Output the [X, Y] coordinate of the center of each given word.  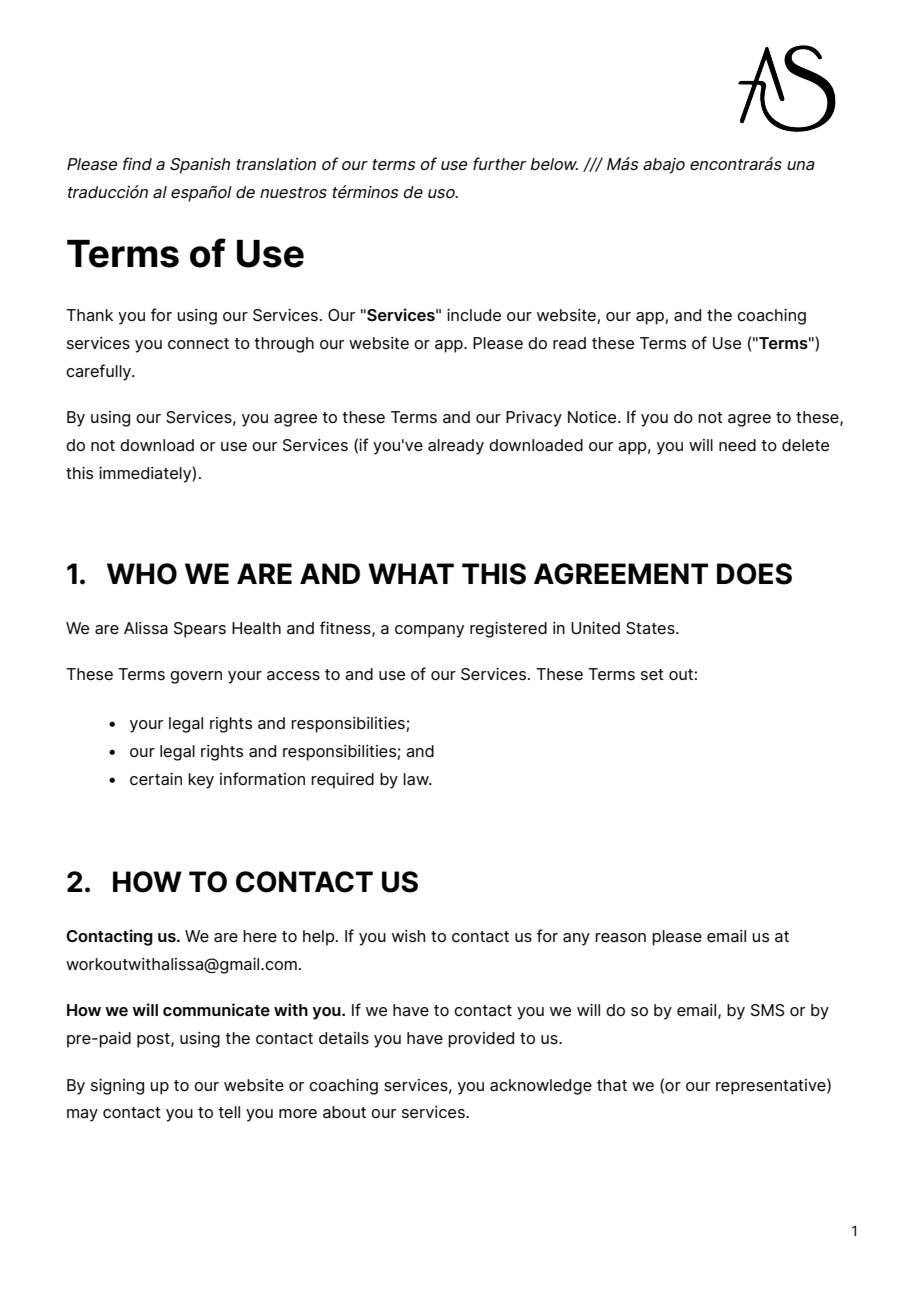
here [260, 936]
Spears [200, 630]
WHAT [411, 573]
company [429, 631]
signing [117, 1087]
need [737, 445]
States [651, 628]
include [474, 315]
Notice [593, 417]
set [652, 674]
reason [620, 937]
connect [198, 343]
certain [156, 779]
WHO [142, 574]
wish [408, 936]
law [417, 779]
